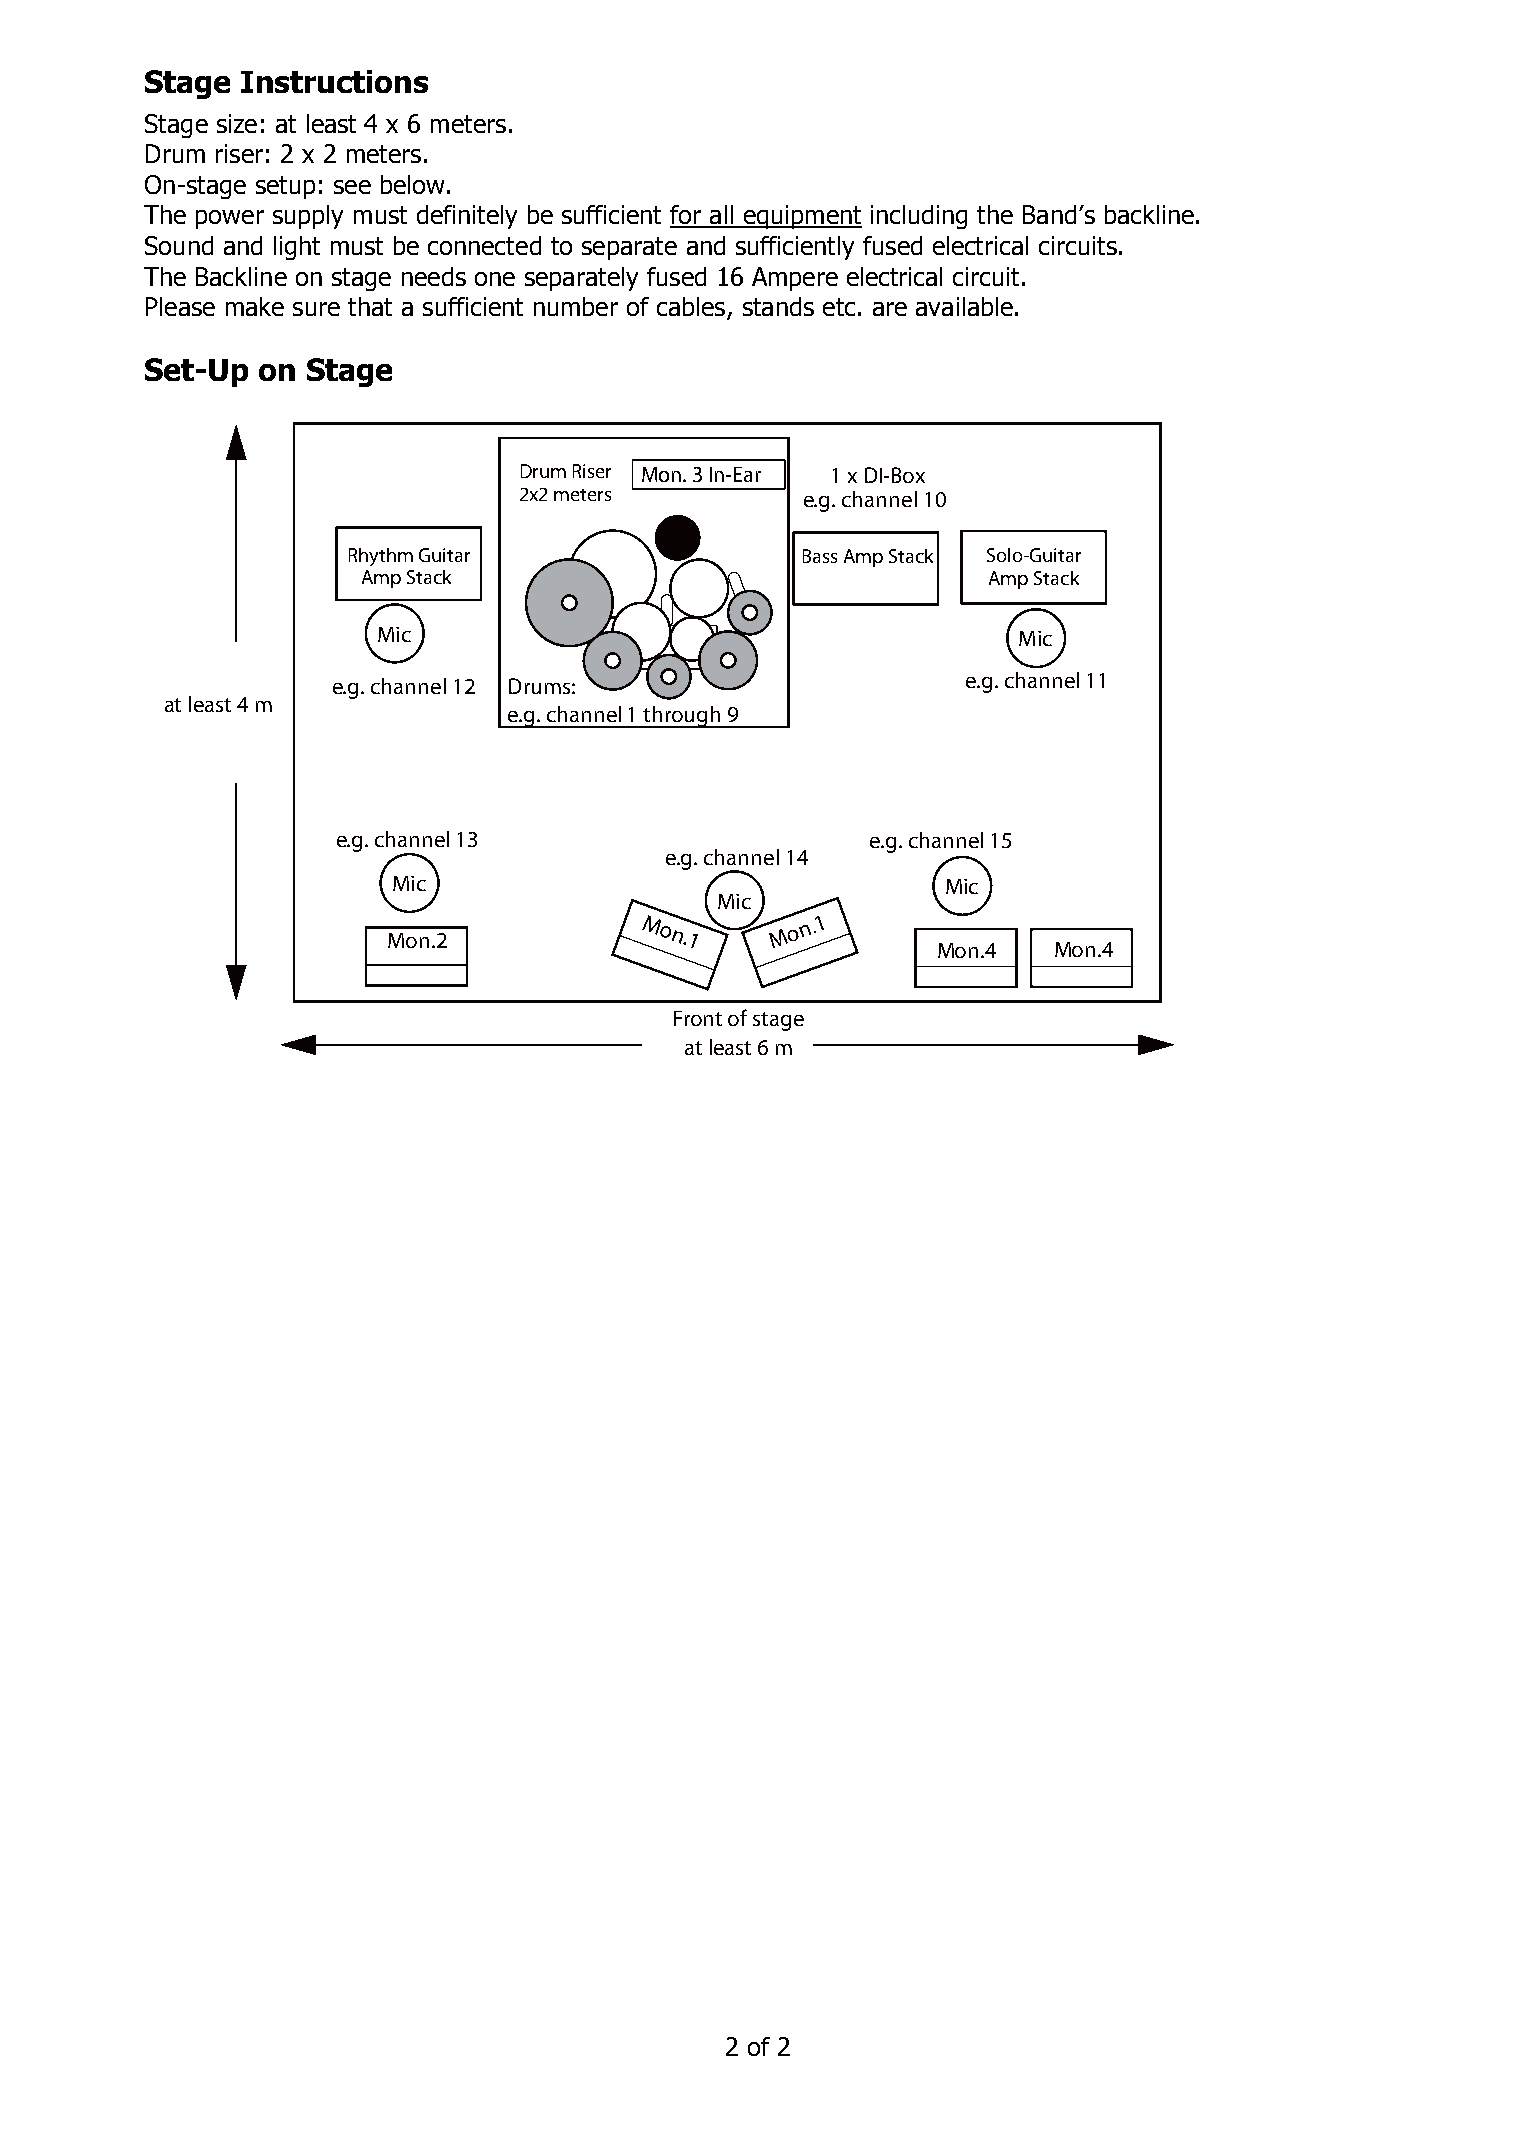 This document has height=2146, width=1516. I want to click on Front, so click(698, 1018).
